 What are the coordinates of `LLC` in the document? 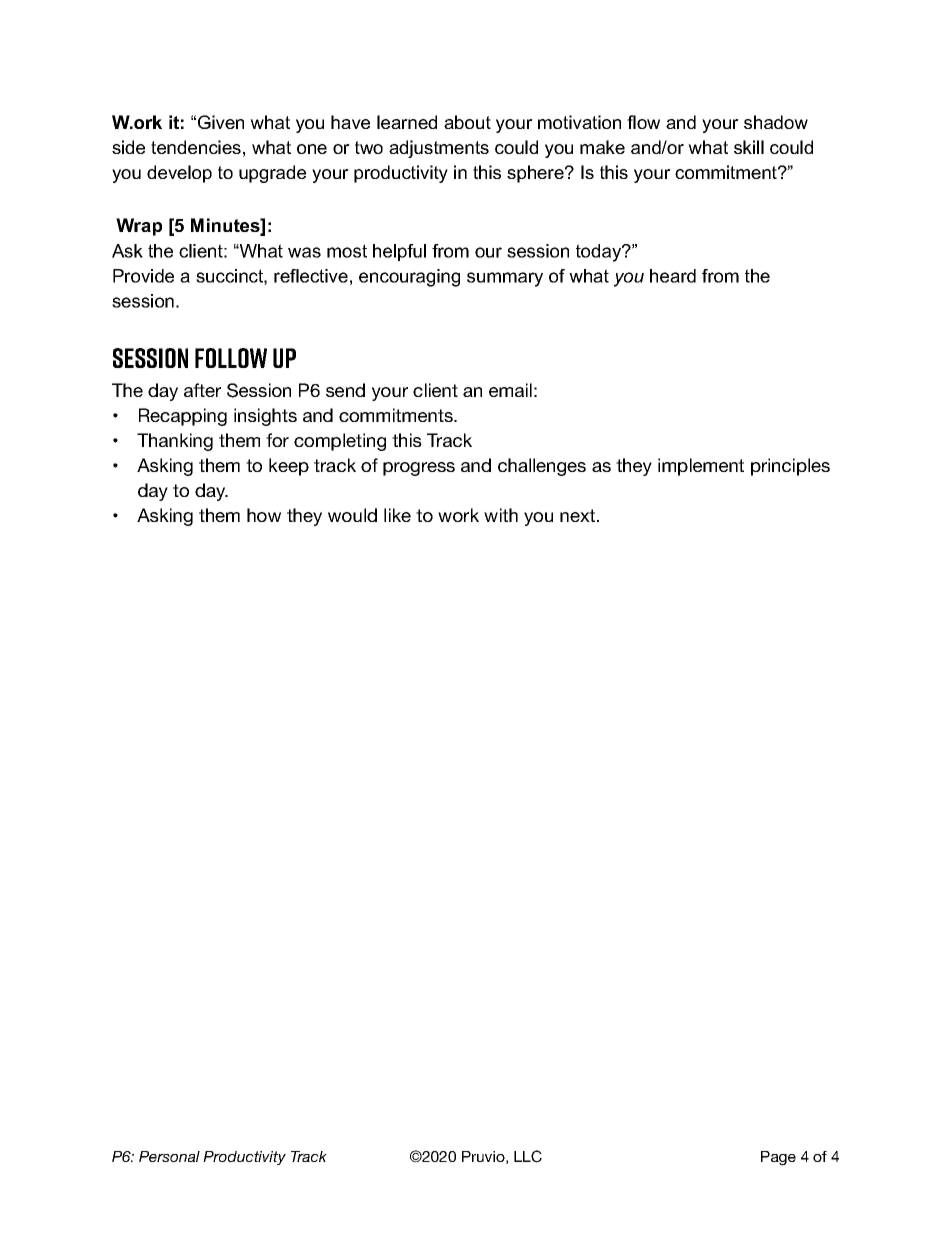 It's located at (528, 1156).
